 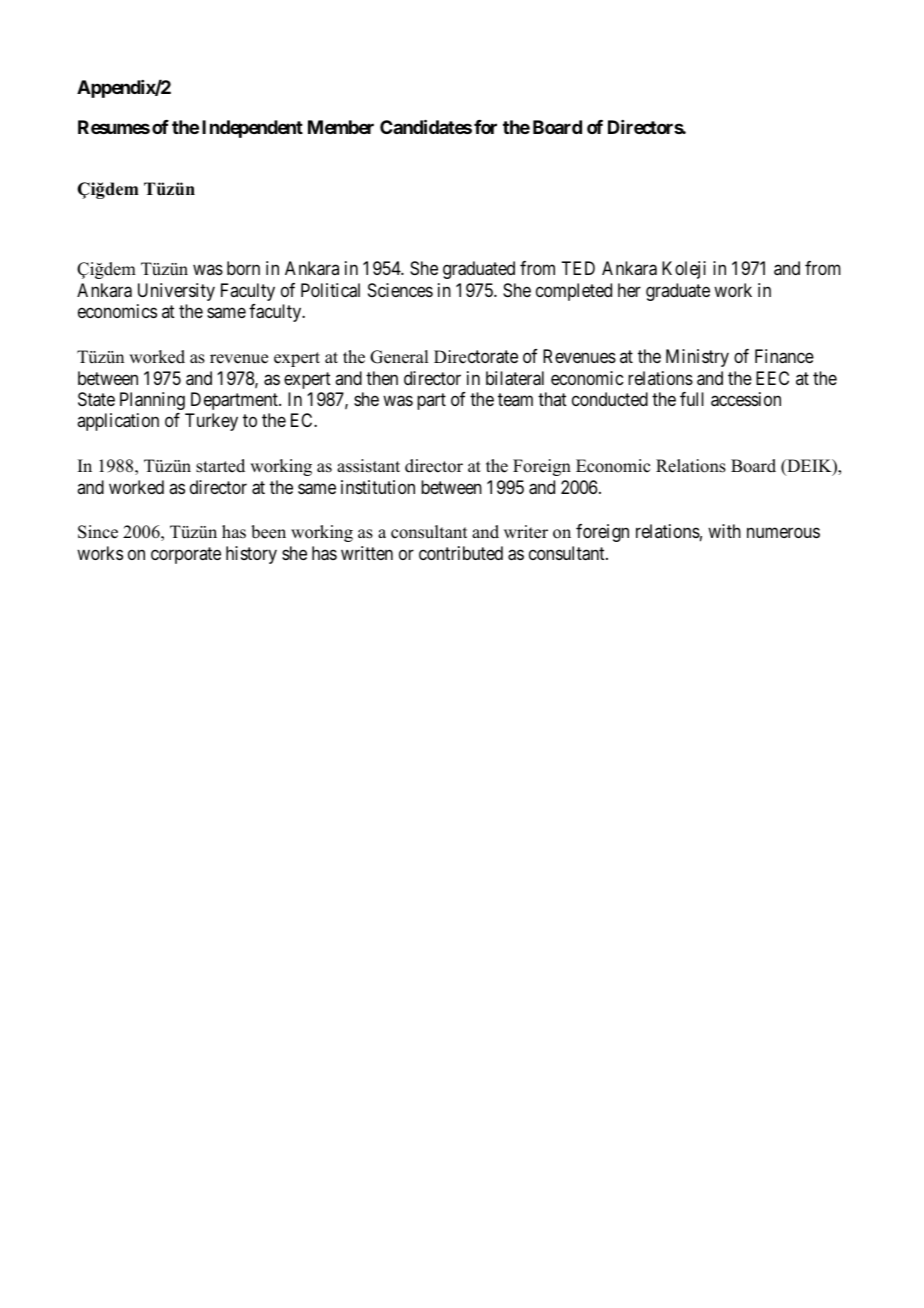 What do you see at coordinates (211, 422) in the document?
I see `Turkey` at bounding box center [211, 422].
